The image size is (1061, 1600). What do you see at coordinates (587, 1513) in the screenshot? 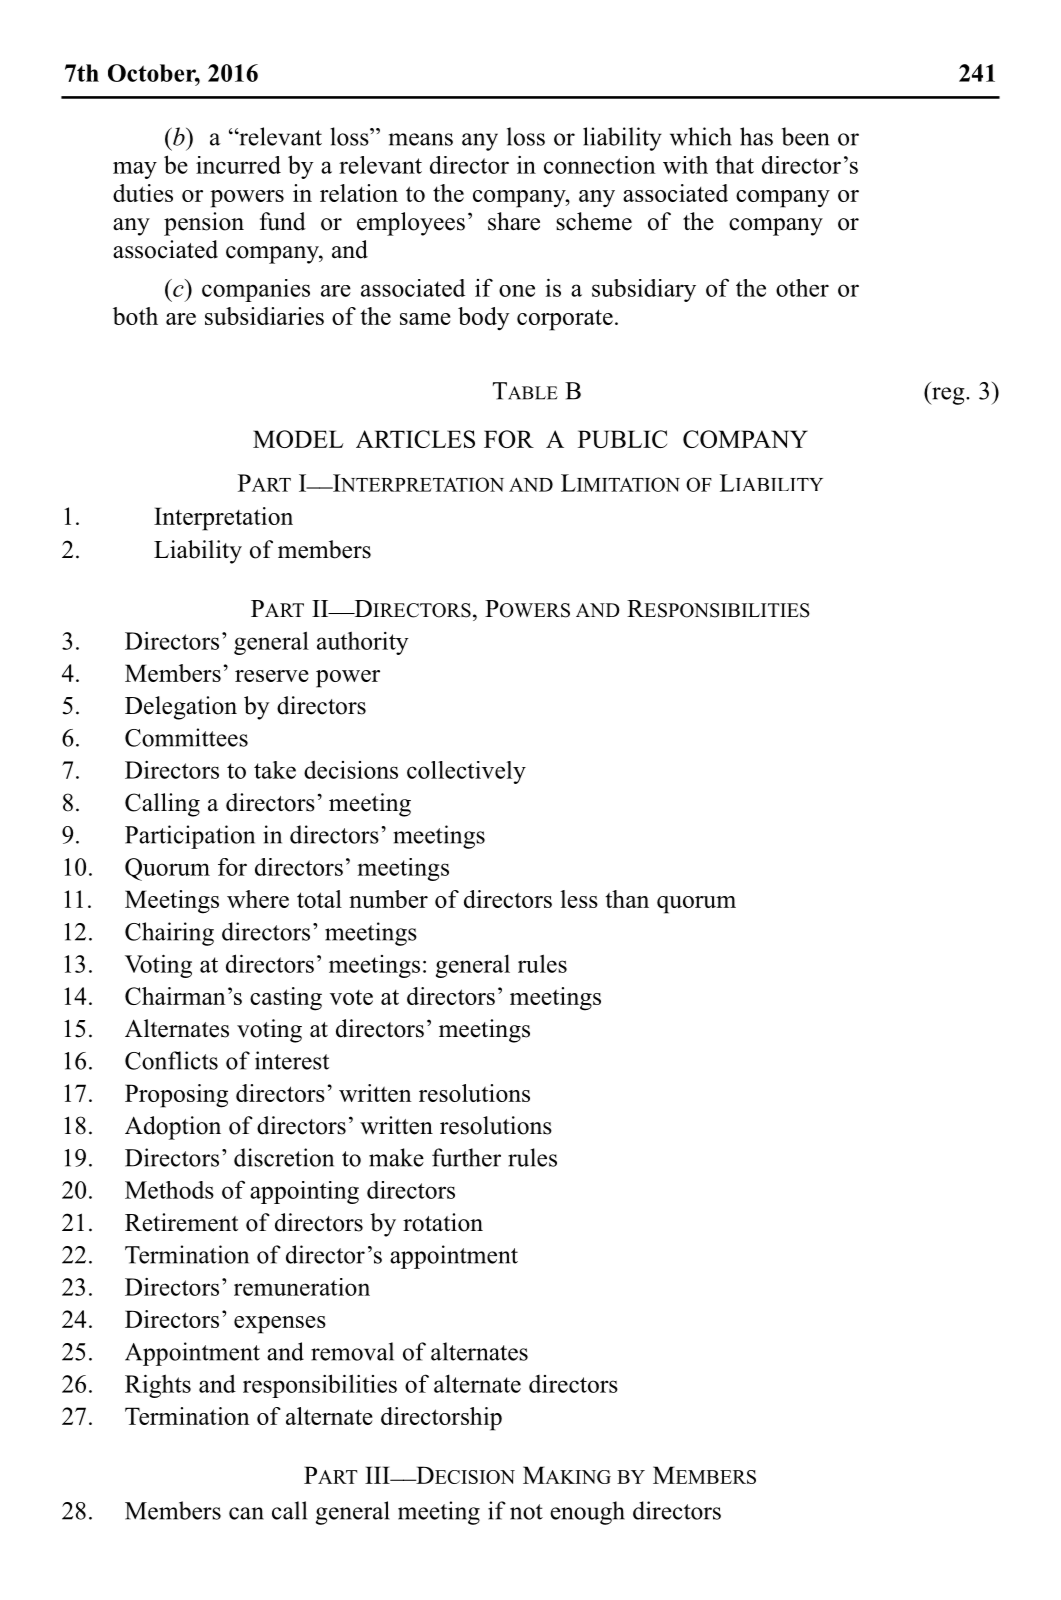
I see `enough` at bounding box center [587, 1513].
